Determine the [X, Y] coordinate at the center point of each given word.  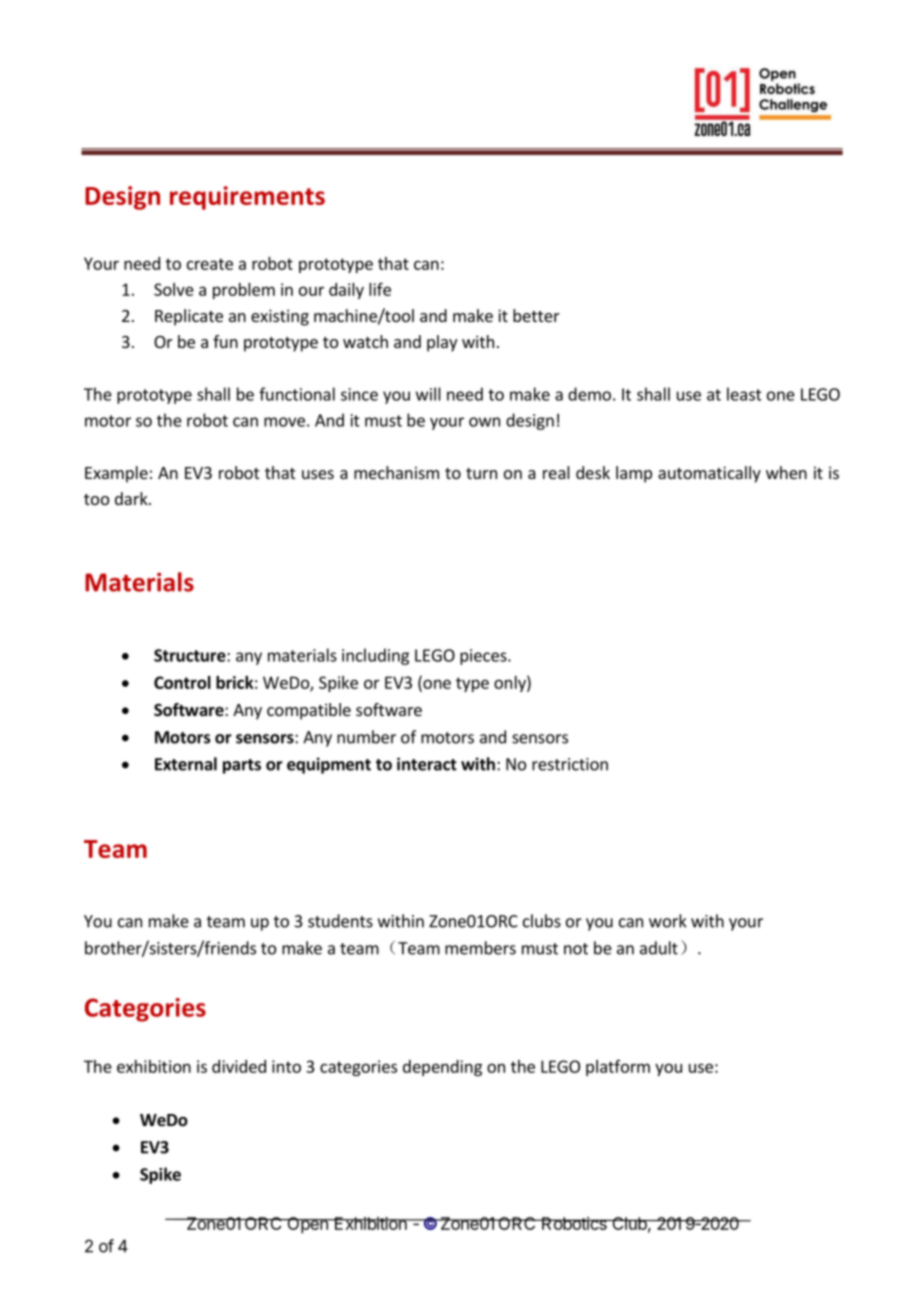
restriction [570, 764]
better [536, 315]
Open [307, 1225]
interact [427, 764]
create [210, 264]
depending [442, 1068]
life [380, 289]
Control [182, 682]
